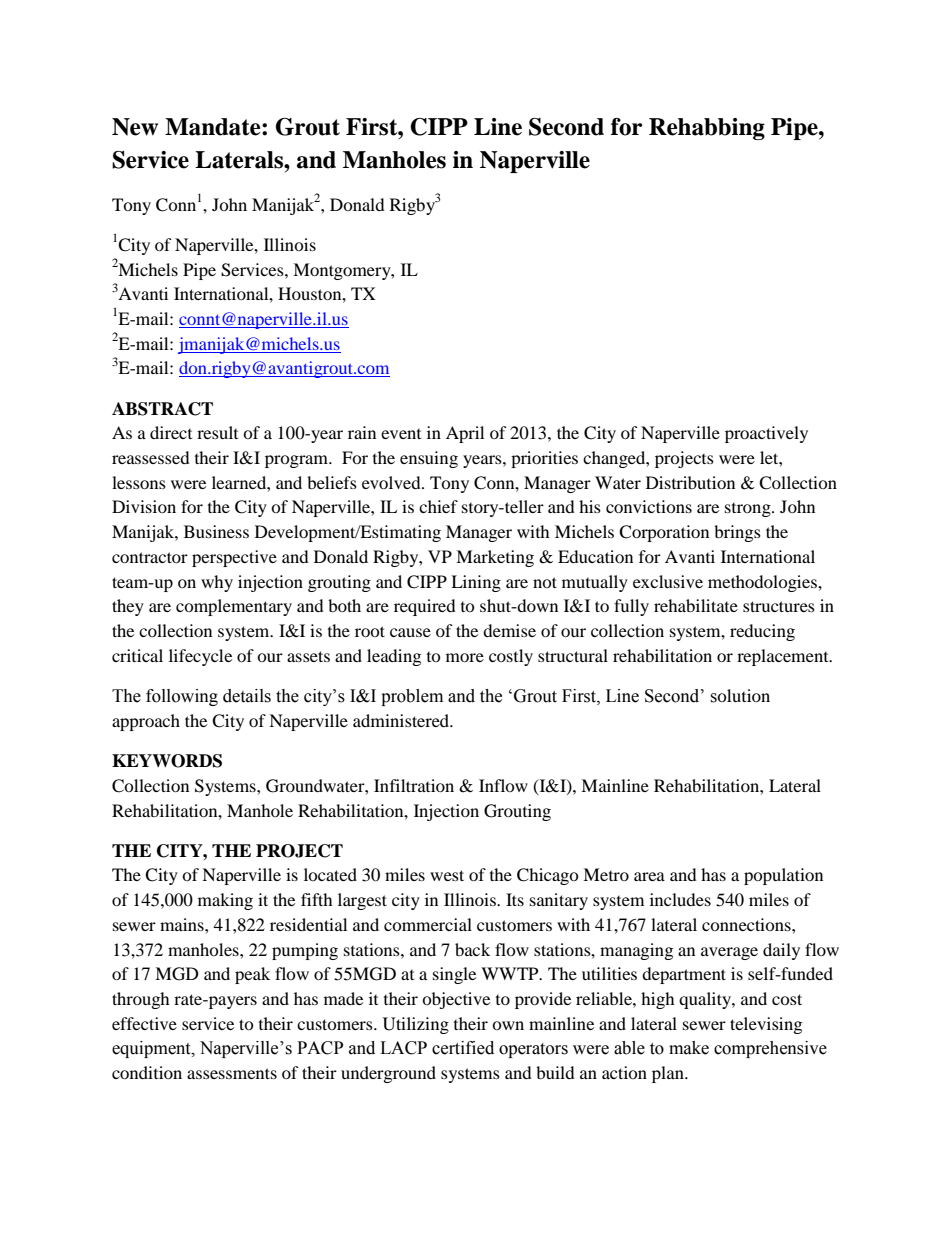 The height and width of the screenshot is (1233, 952). What do you see at coordinates (766, 434) in the screenshot?
I see `proactively` at bounding box center [766, 434].
